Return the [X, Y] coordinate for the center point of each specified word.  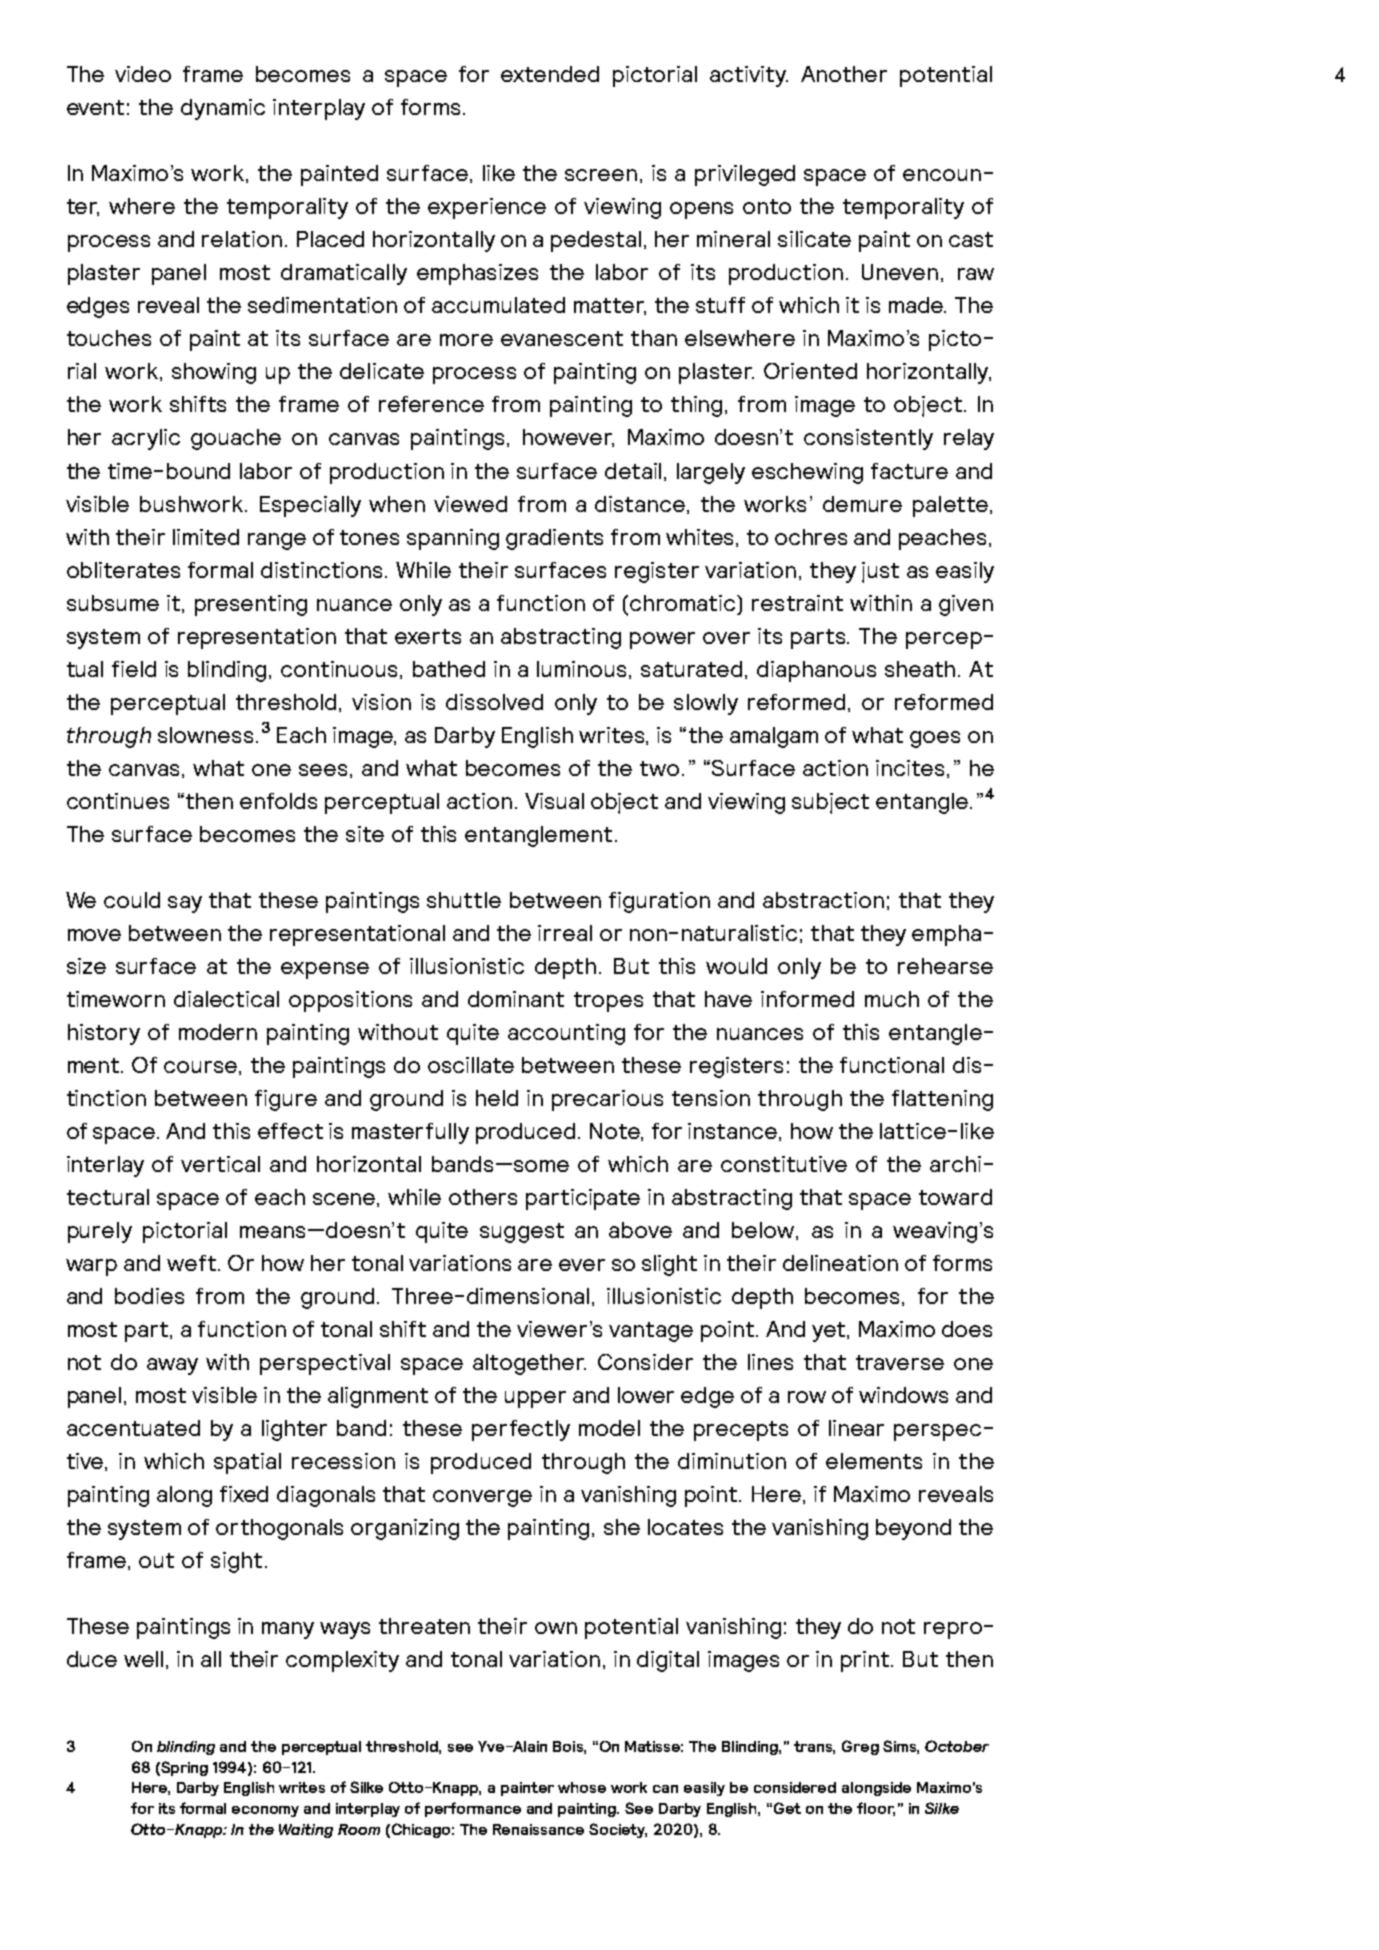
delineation [840, 1263]
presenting [251, 605]
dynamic [223, 109]
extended [550, 74]
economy [265, 1811]
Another [844, 74]
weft [193, 1263]
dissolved [494, 702]
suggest [522, 1233]
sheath [920, 669]
